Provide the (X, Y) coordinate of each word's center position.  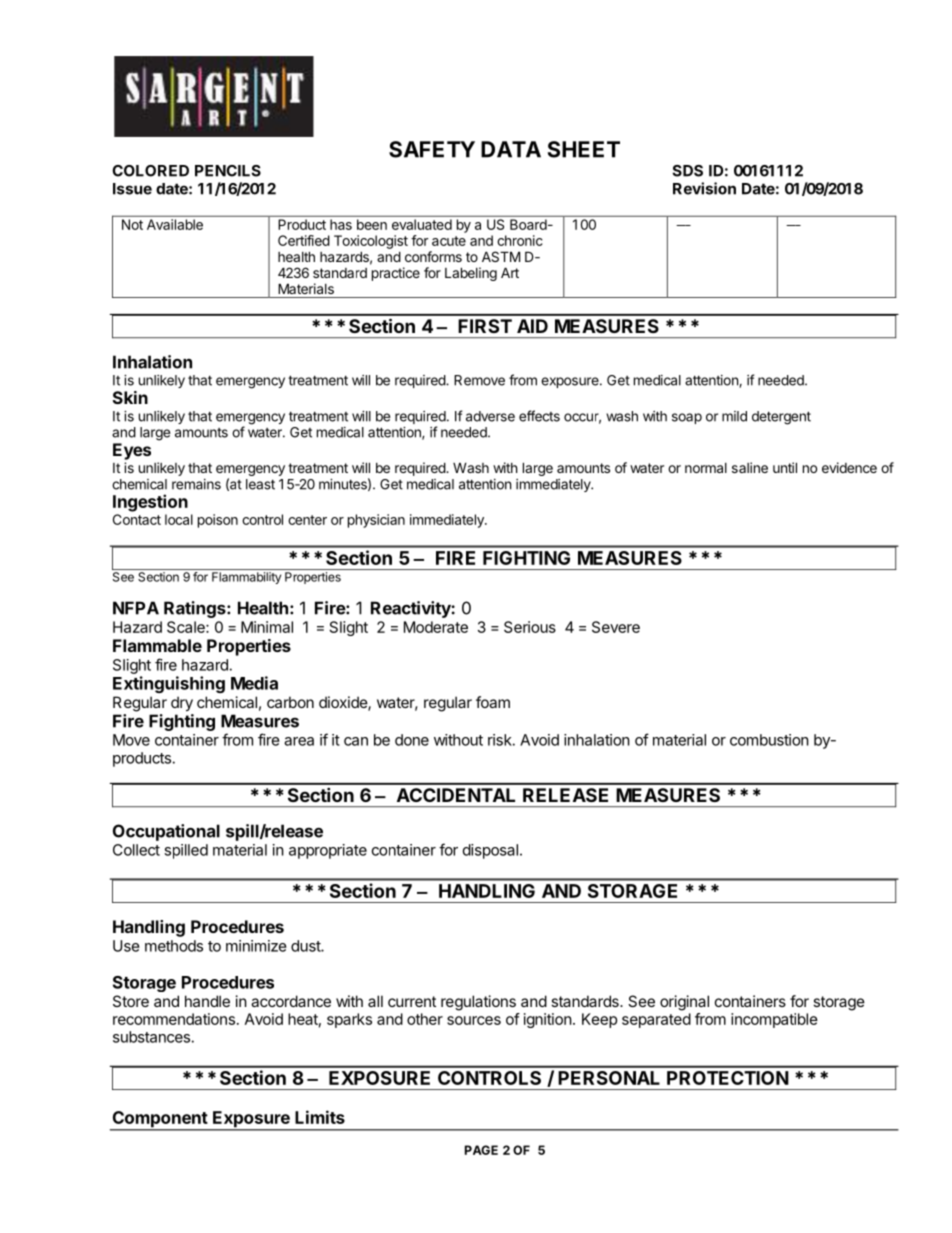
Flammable (157, 645)
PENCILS (228, 171)
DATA (511, 149)
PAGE (481, 1150)
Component (159, 1120)
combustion (769, 740)
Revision (704, 188)
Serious (530, 627)
